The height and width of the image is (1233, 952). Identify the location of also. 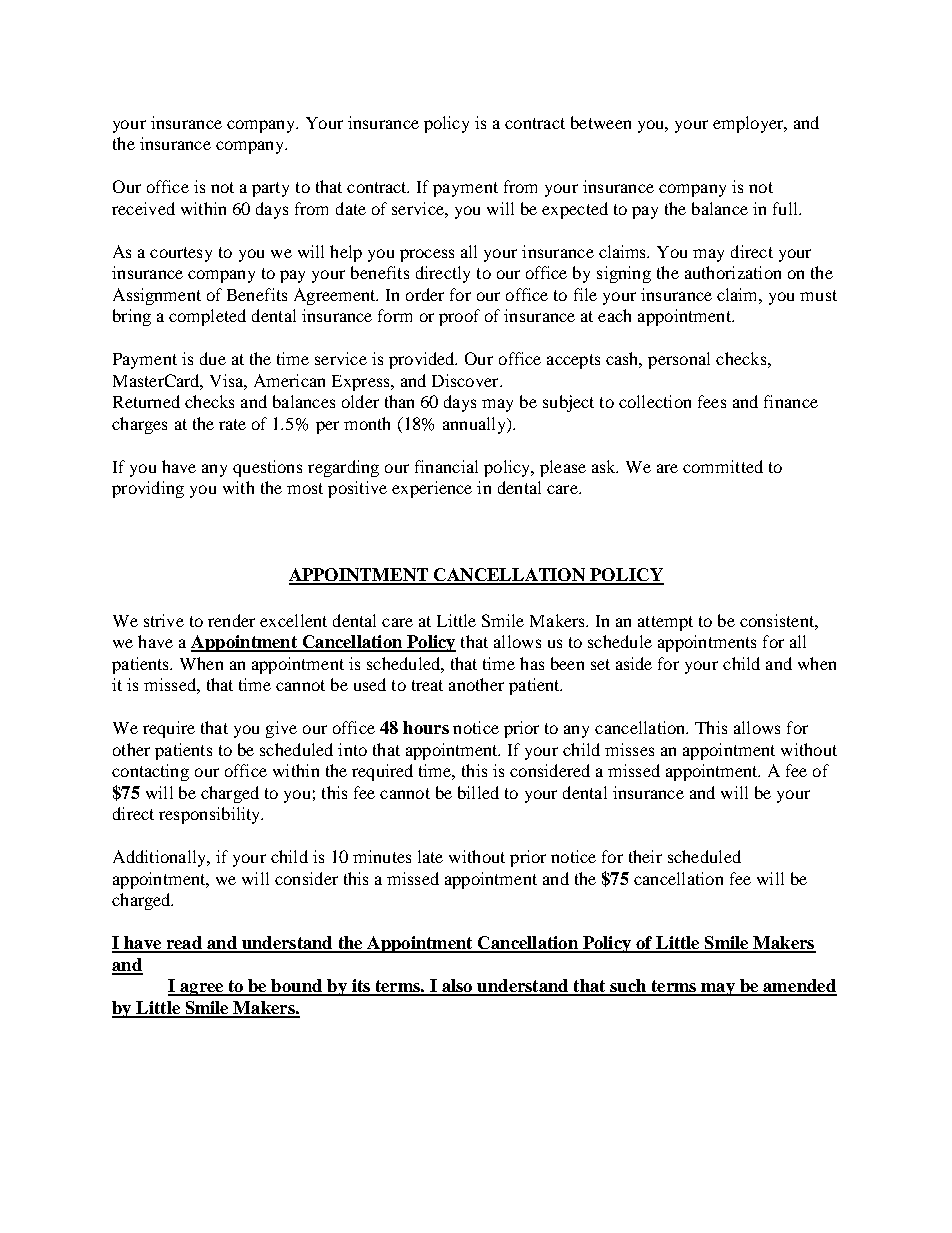
(457, 987).
